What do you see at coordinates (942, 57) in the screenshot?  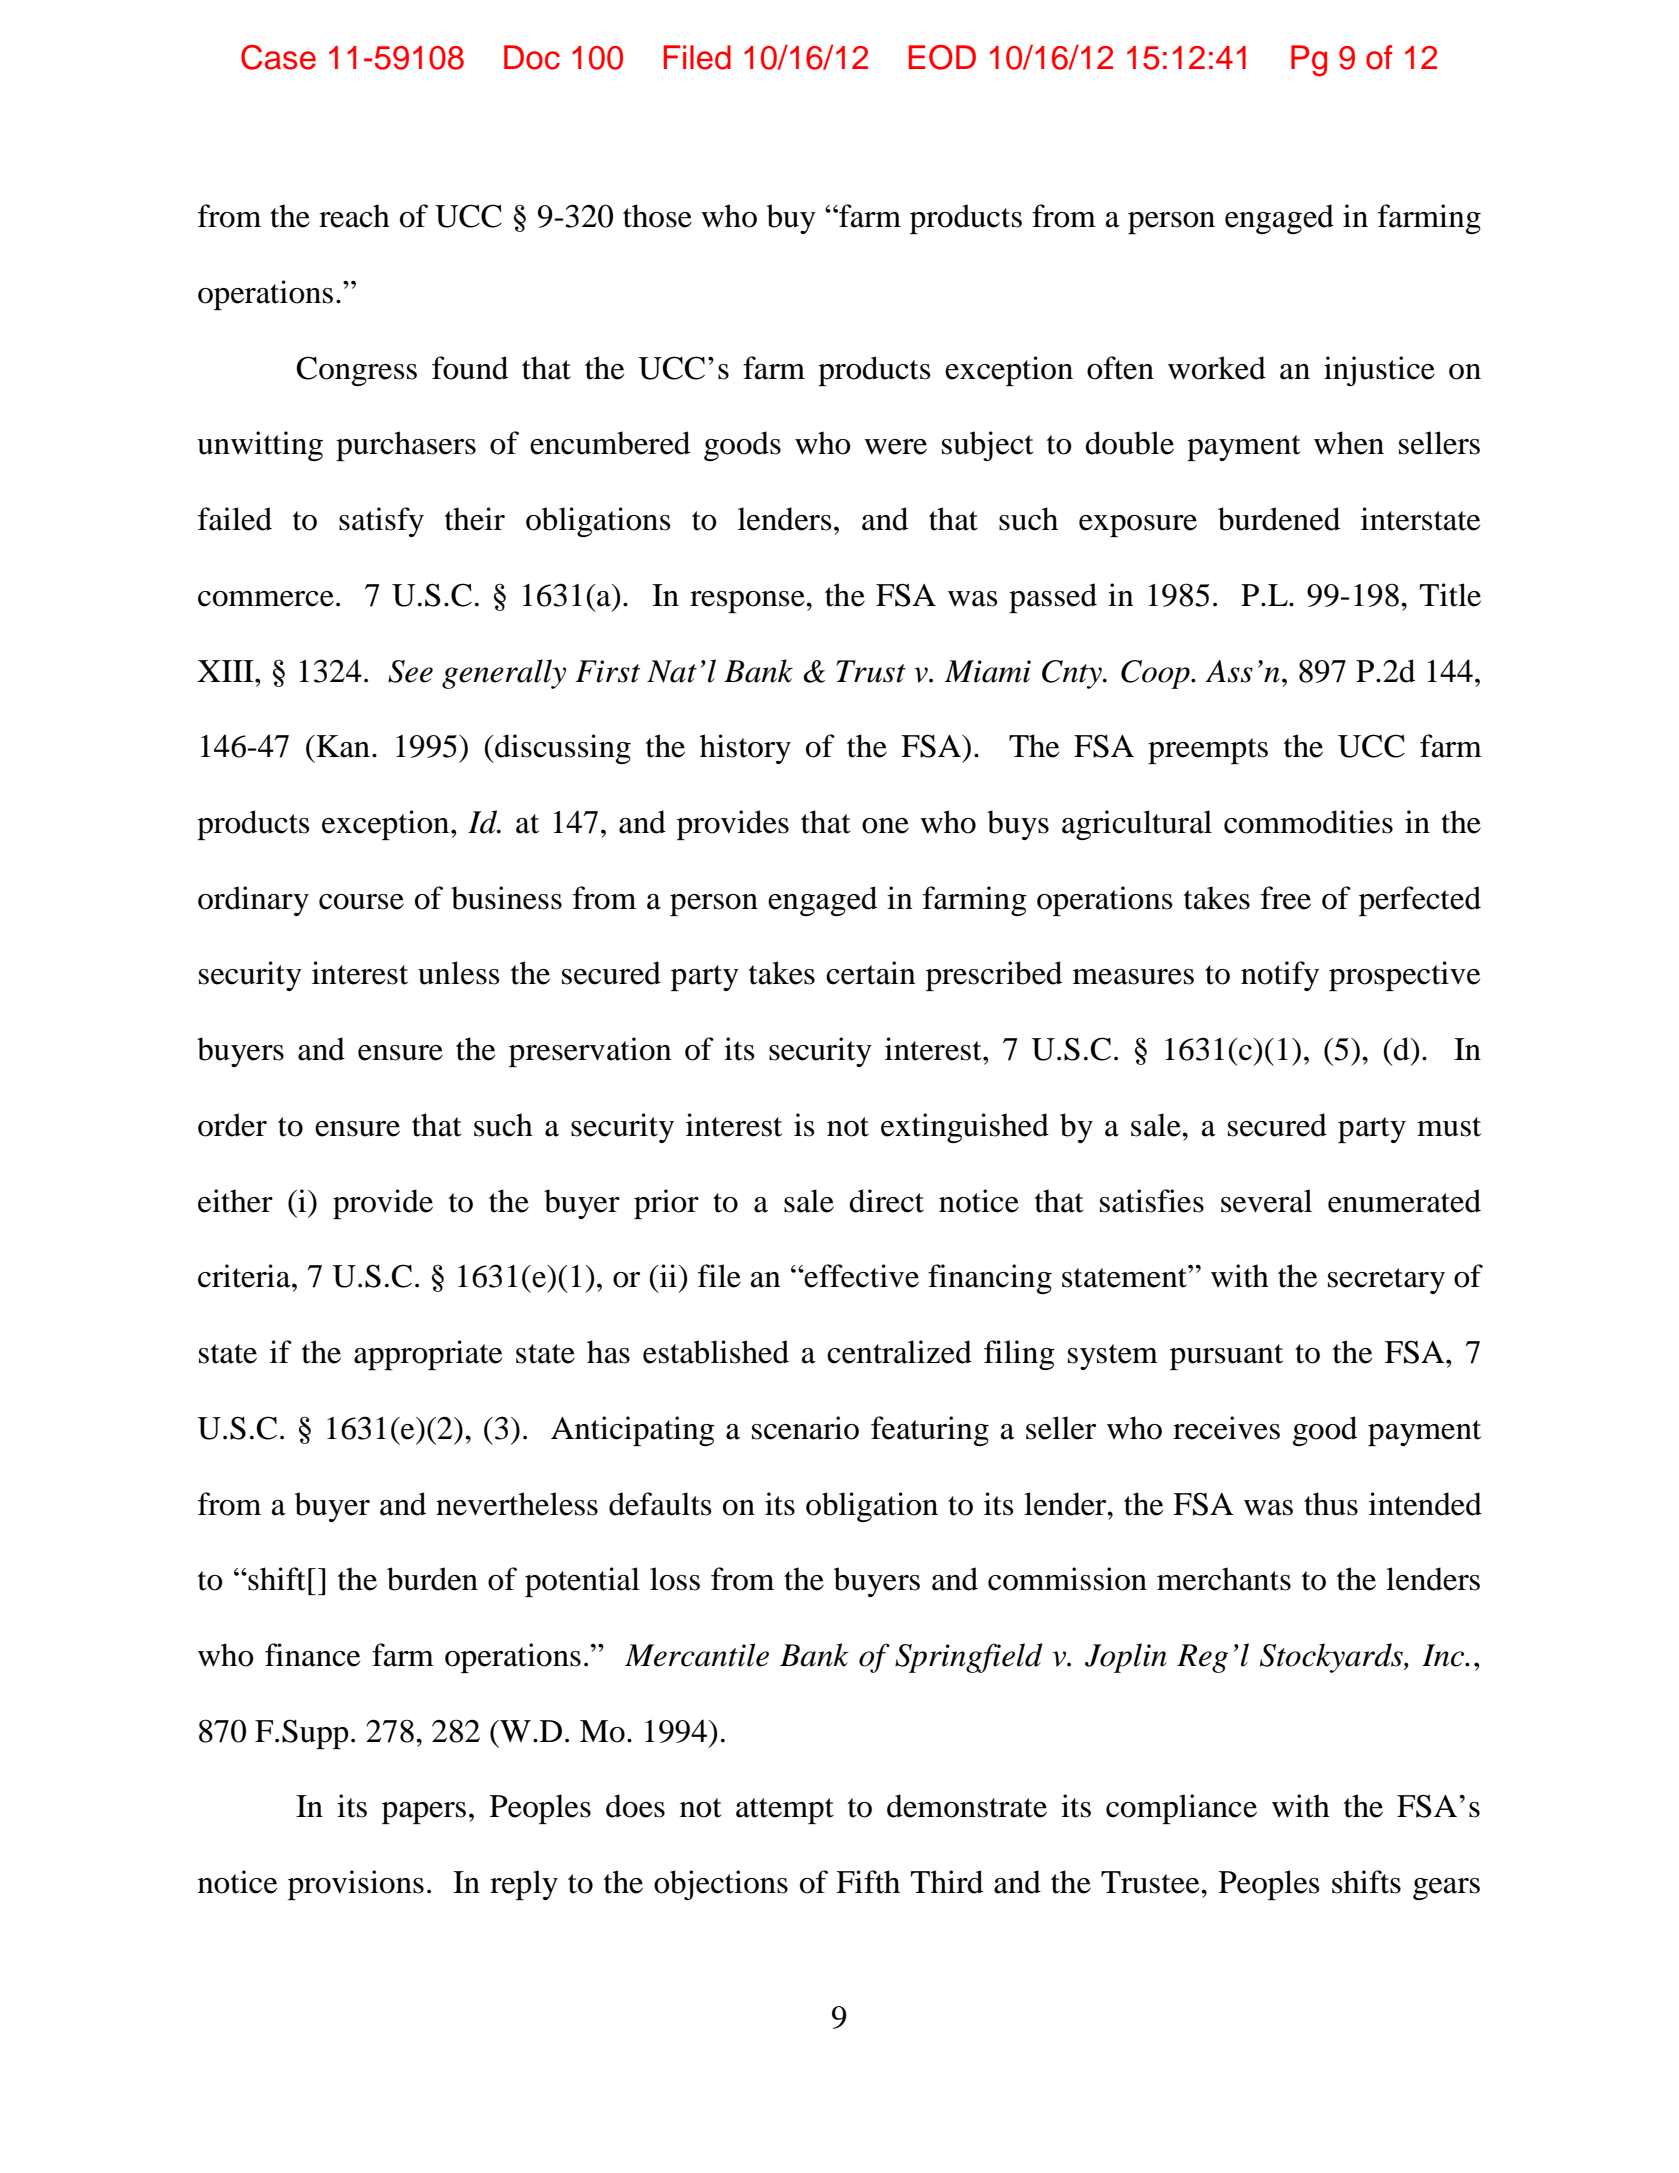 I see `EOD` at bounding box center [942, 57].
